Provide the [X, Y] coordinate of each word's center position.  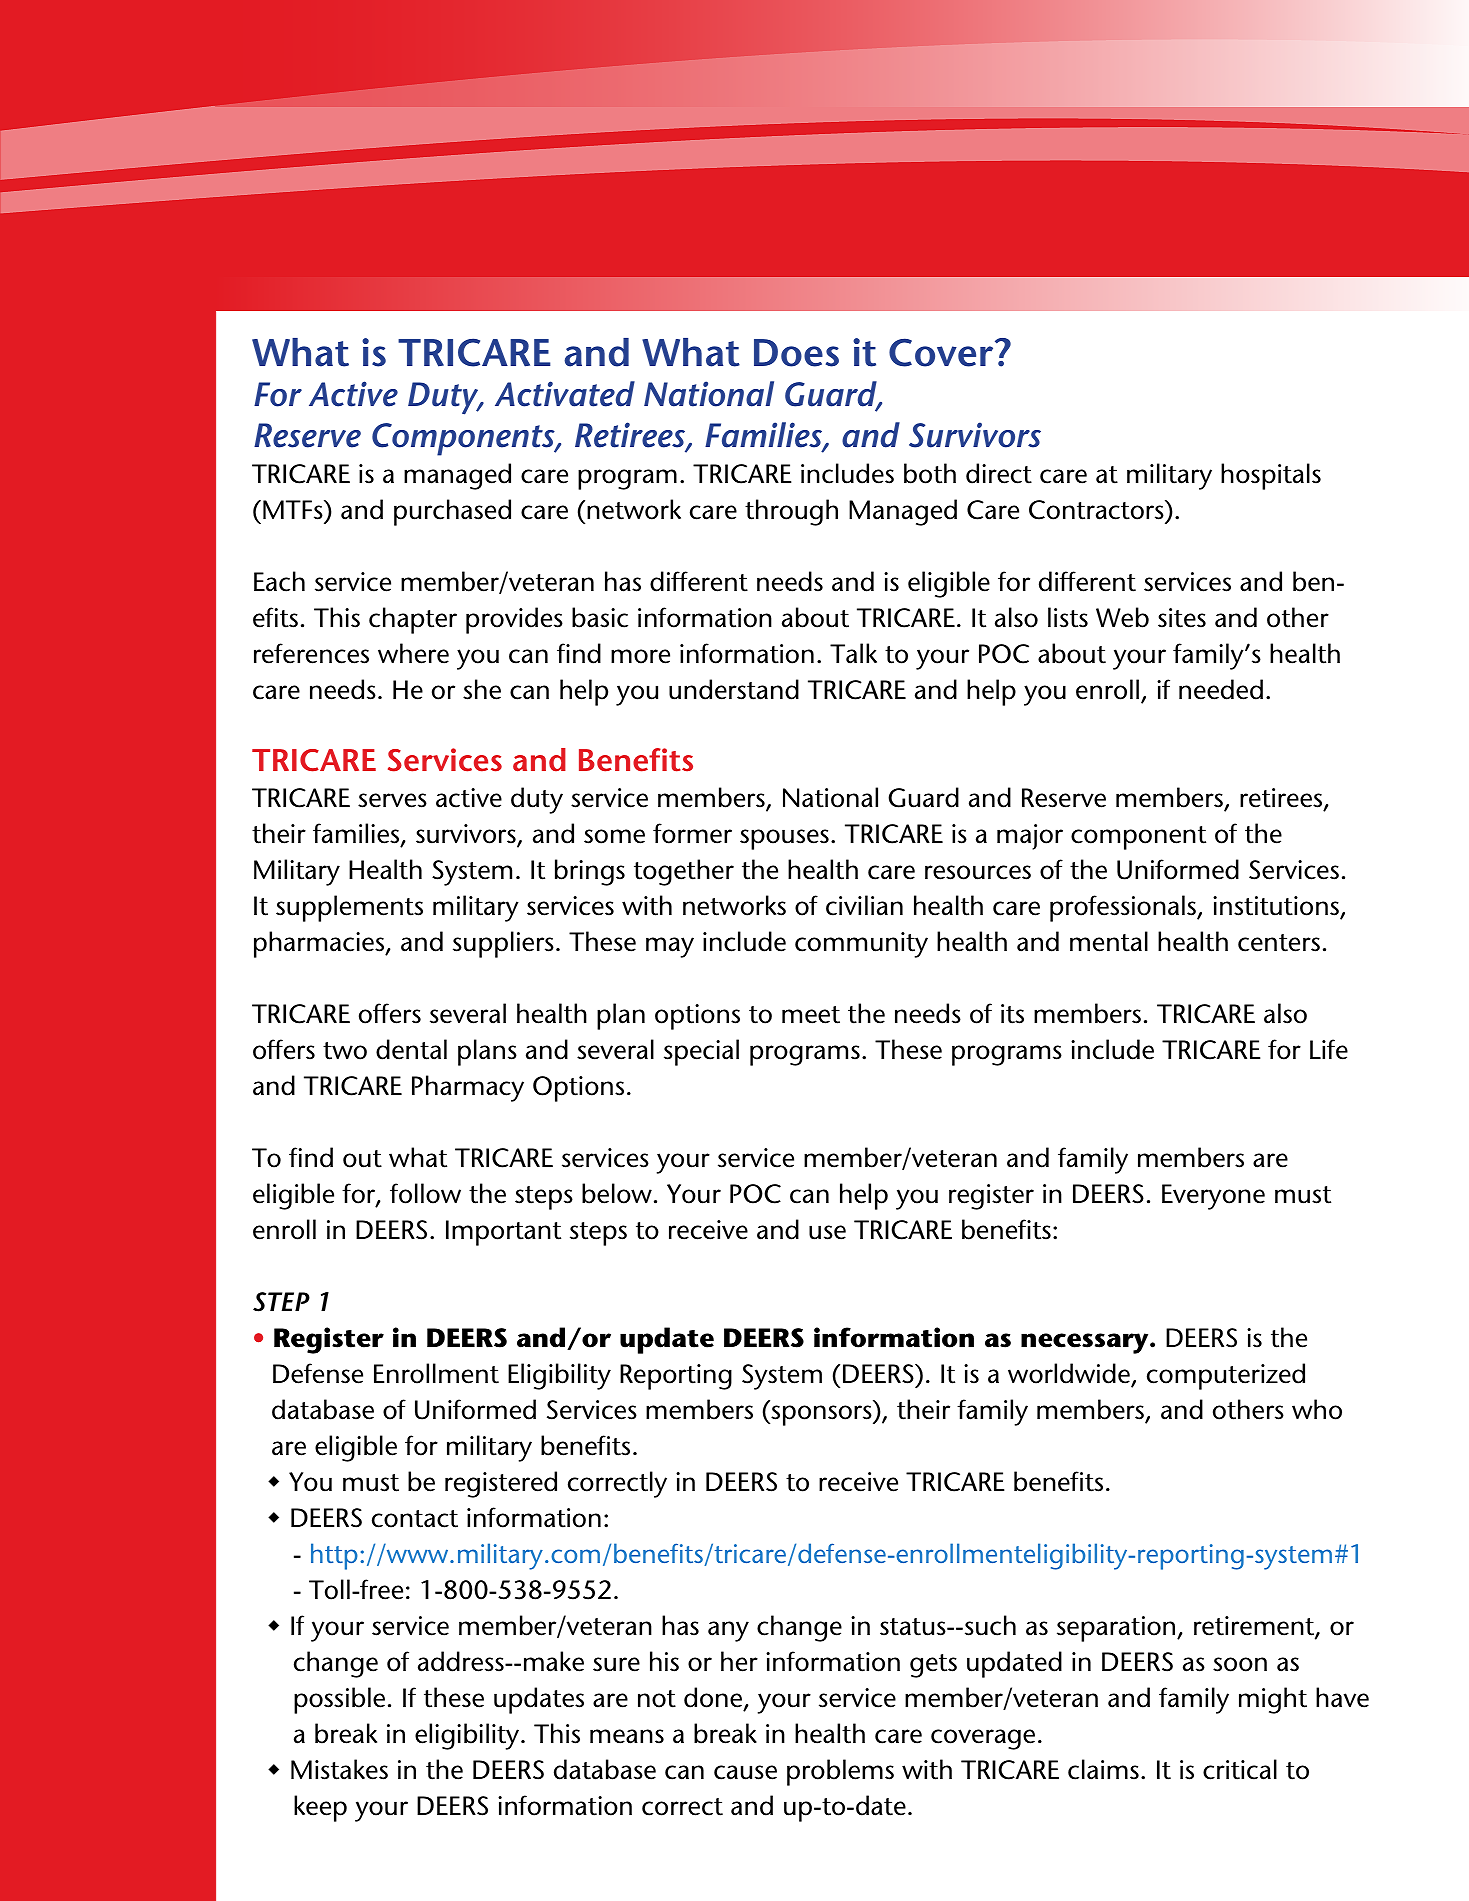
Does [796, 353]
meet [811, 1015]
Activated [565, 394]
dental [411, 1049]
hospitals [1271, 476]
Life [1329, 1049]
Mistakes [339, 1769]
